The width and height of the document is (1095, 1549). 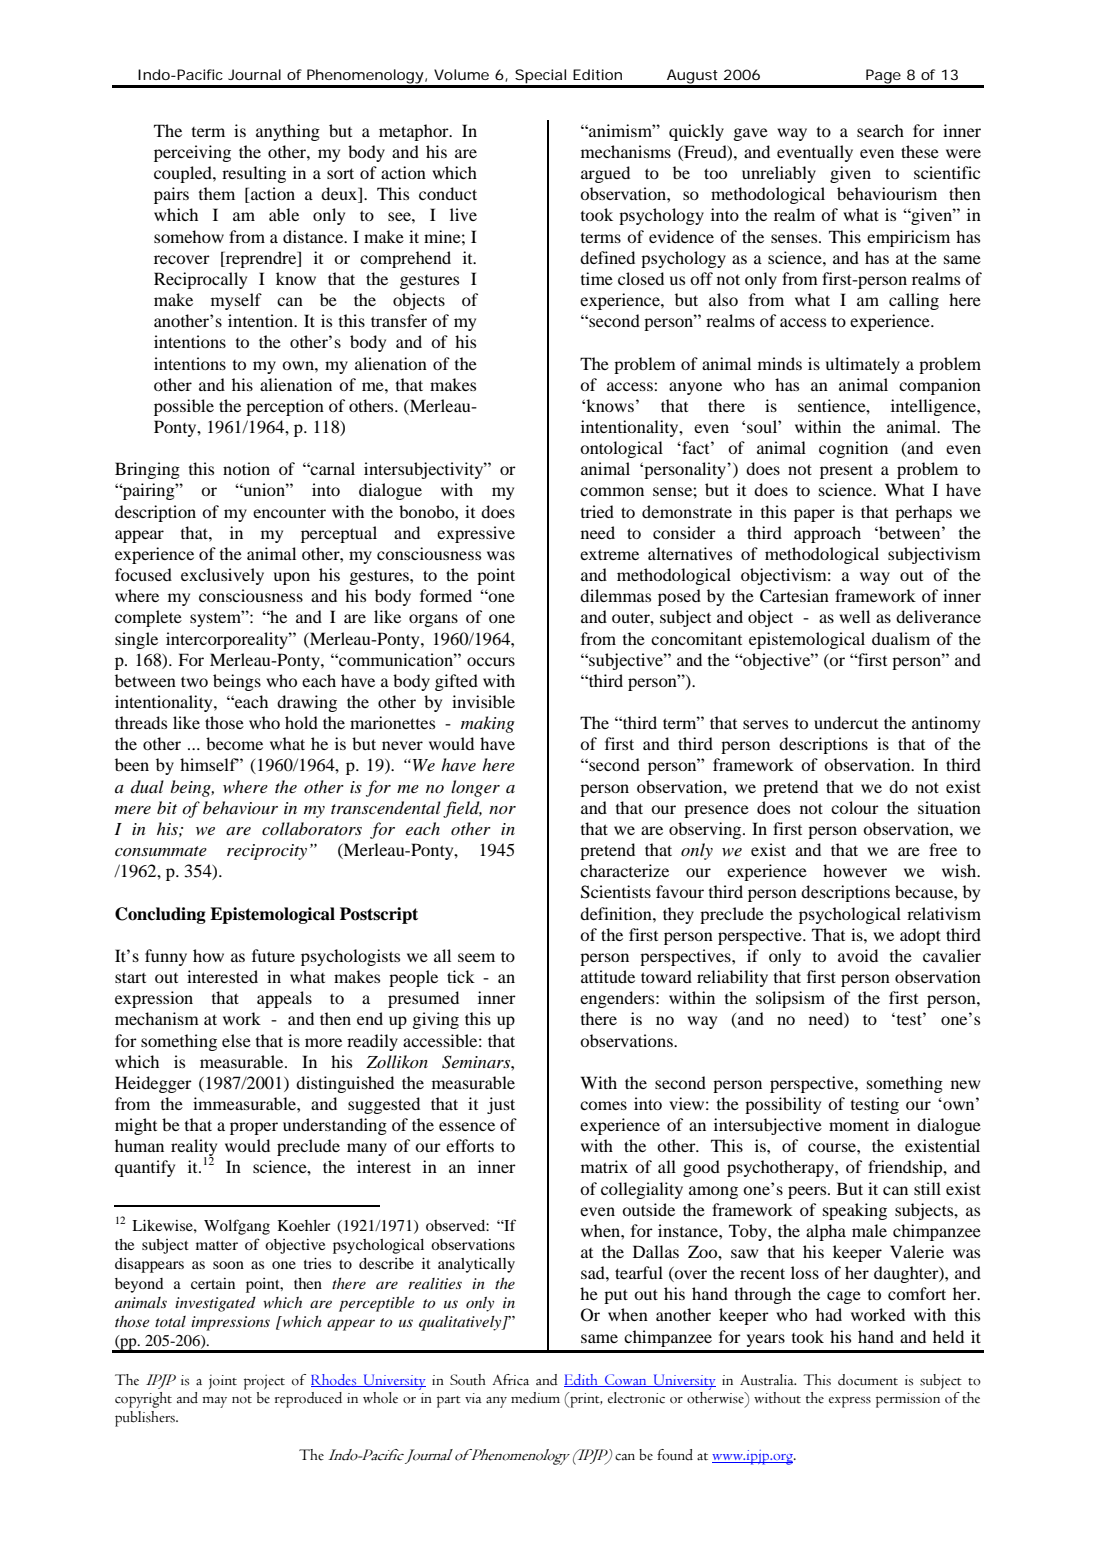 What do you see at coordinates (214, 1402) in the document?
I see `may` at bounding box center [214, 1402].
